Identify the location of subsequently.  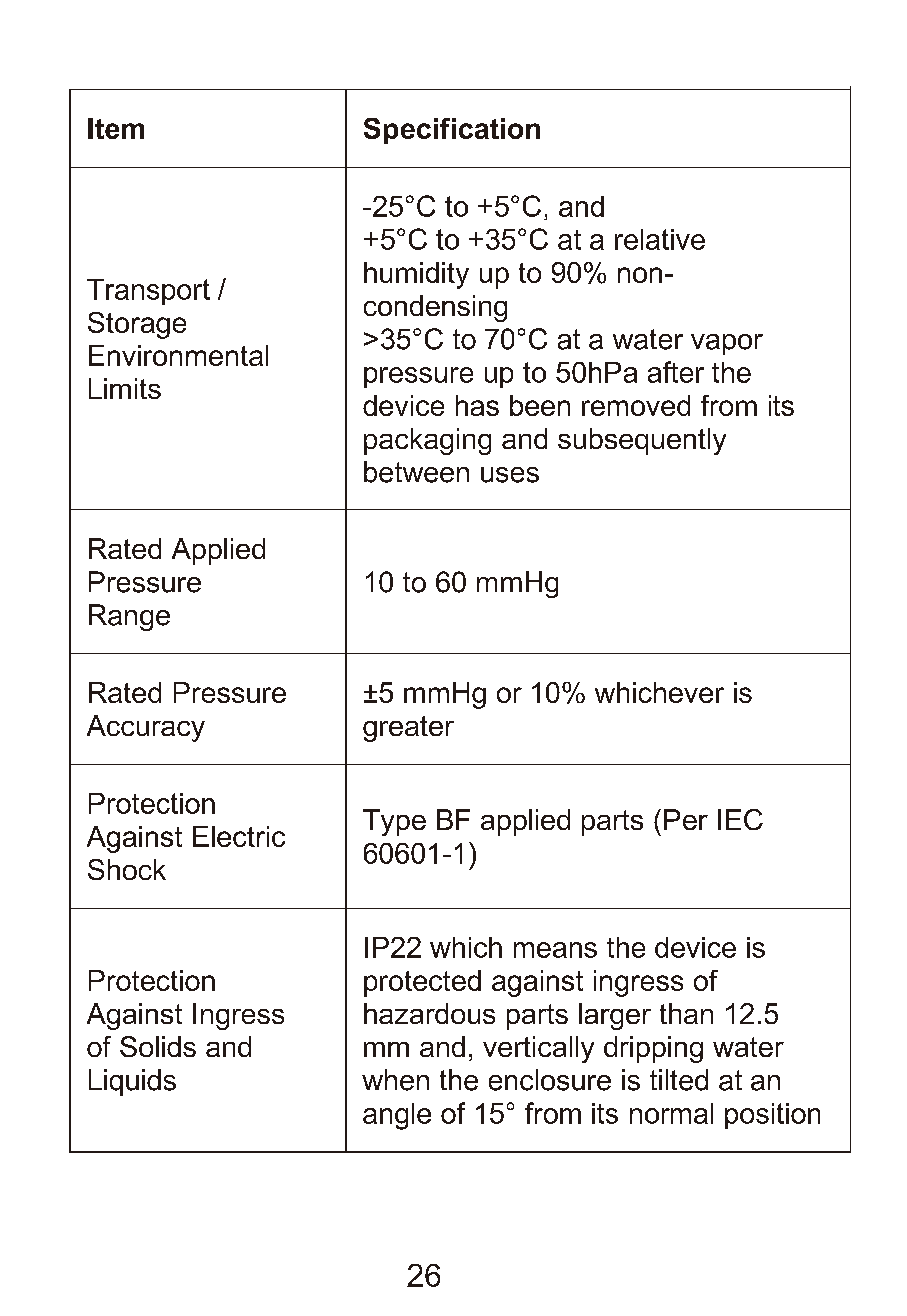
(642, 441).
